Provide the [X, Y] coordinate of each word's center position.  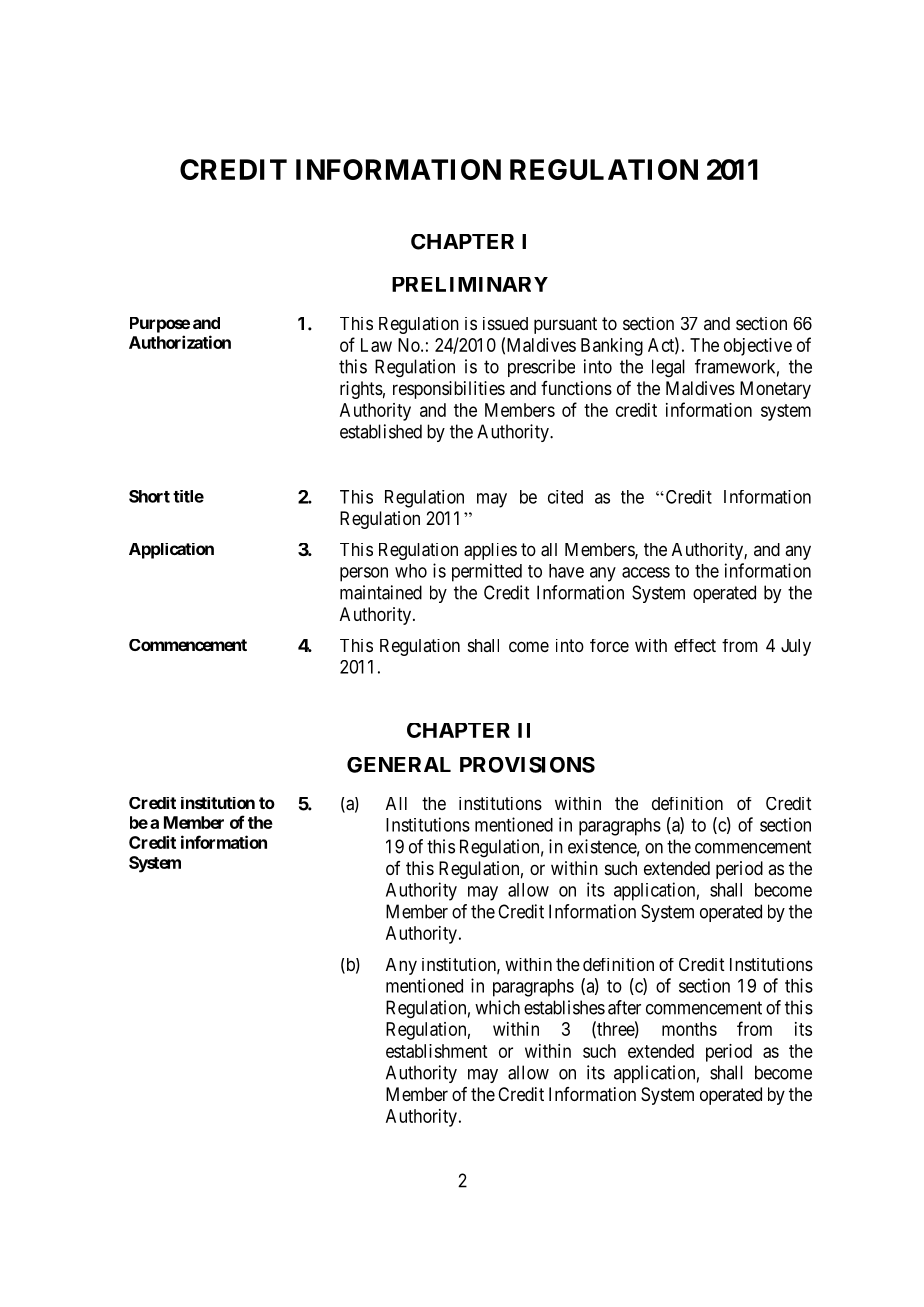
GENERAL [399, 765]
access [646, 572]
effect [695, 645]
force [609, 645]
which [497, 1007]
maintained [381, 592]
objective [758, 347]
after [624, 1007]
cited [565, 497]
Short [149, 496]
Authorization [180, 342]
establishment [436, 1051]
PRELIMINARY [470, 284]
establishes [564, 1007]
